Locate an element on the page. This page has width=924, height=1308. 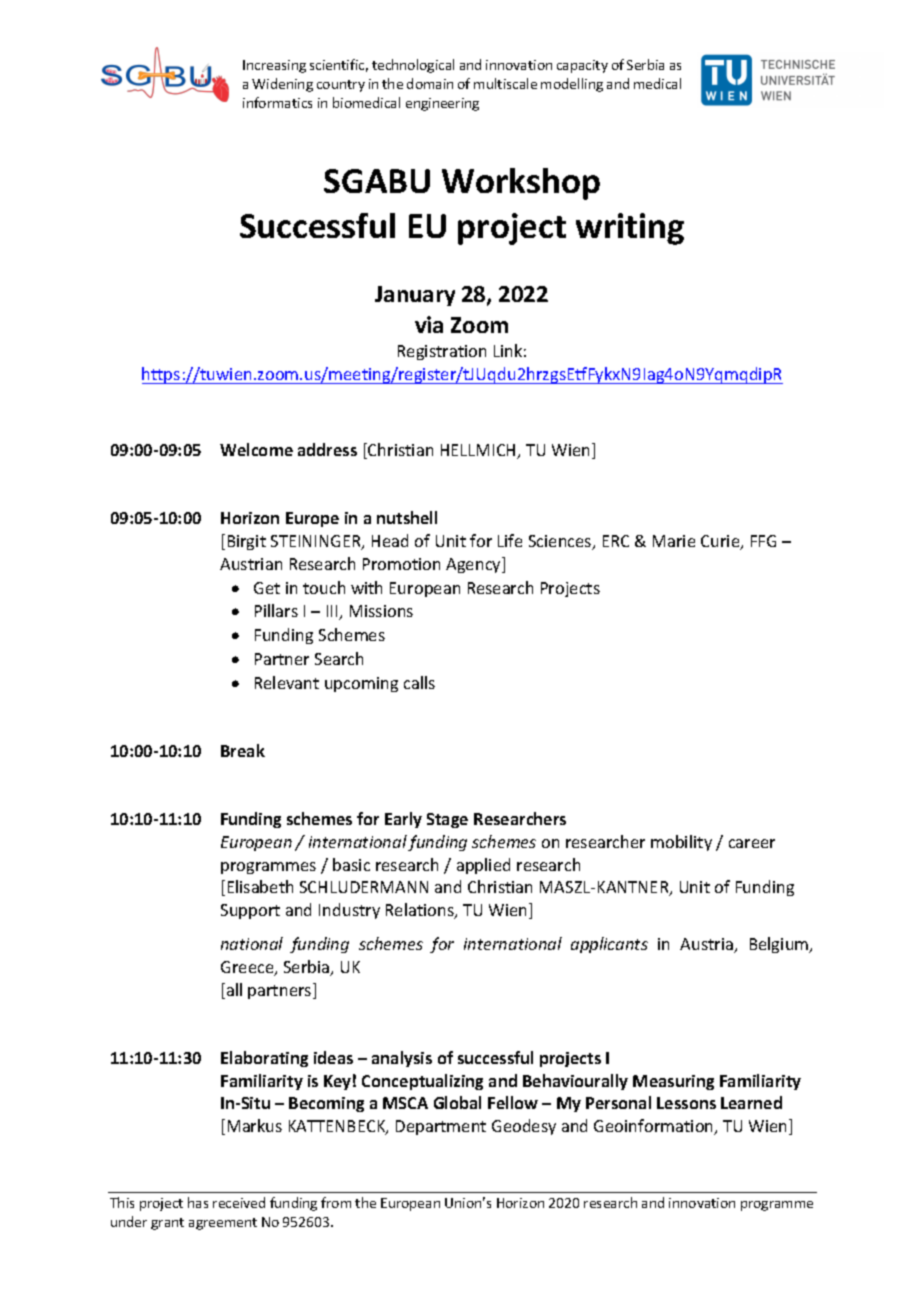
calls is located at coordinates (419, 682).
